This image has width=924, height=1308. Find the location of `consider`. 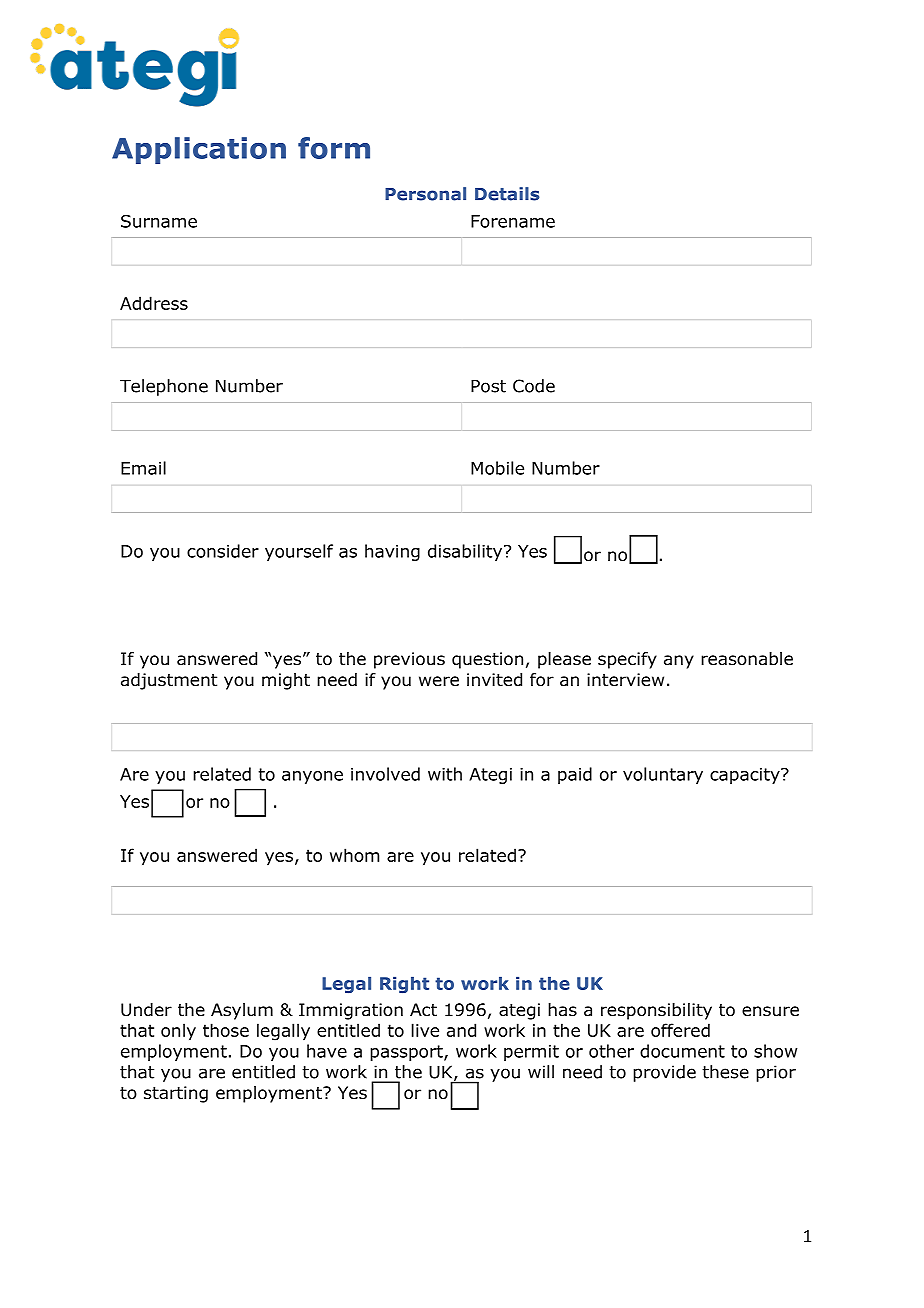

consider is located at coordinates (223, 551).
